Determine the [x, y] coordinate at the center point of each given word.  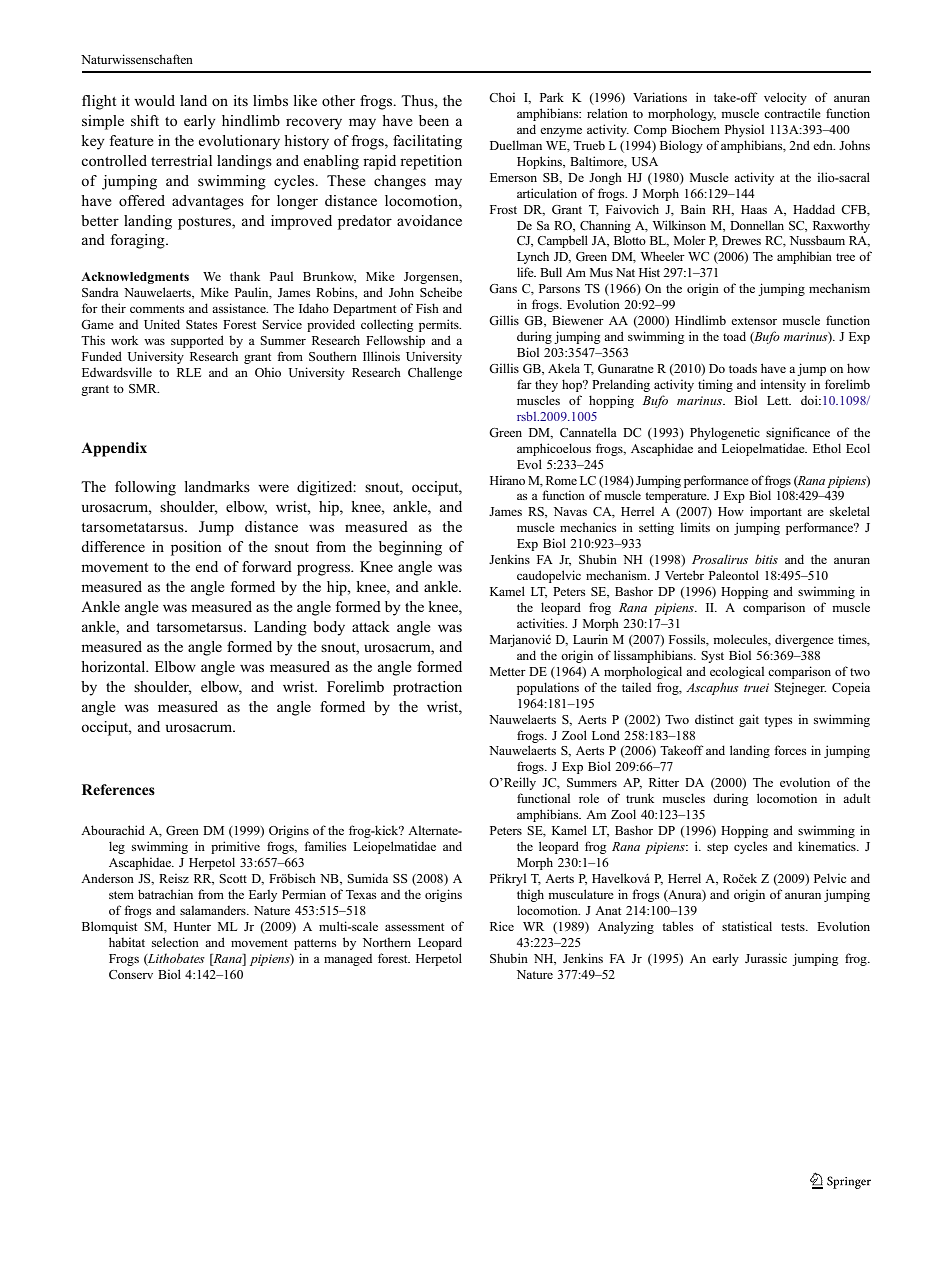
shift [145, 120]
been [434, 120]
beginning [410, 548]
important [776, 512]
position [196, 548]
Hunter [192, 926]
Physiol [744, 130]
